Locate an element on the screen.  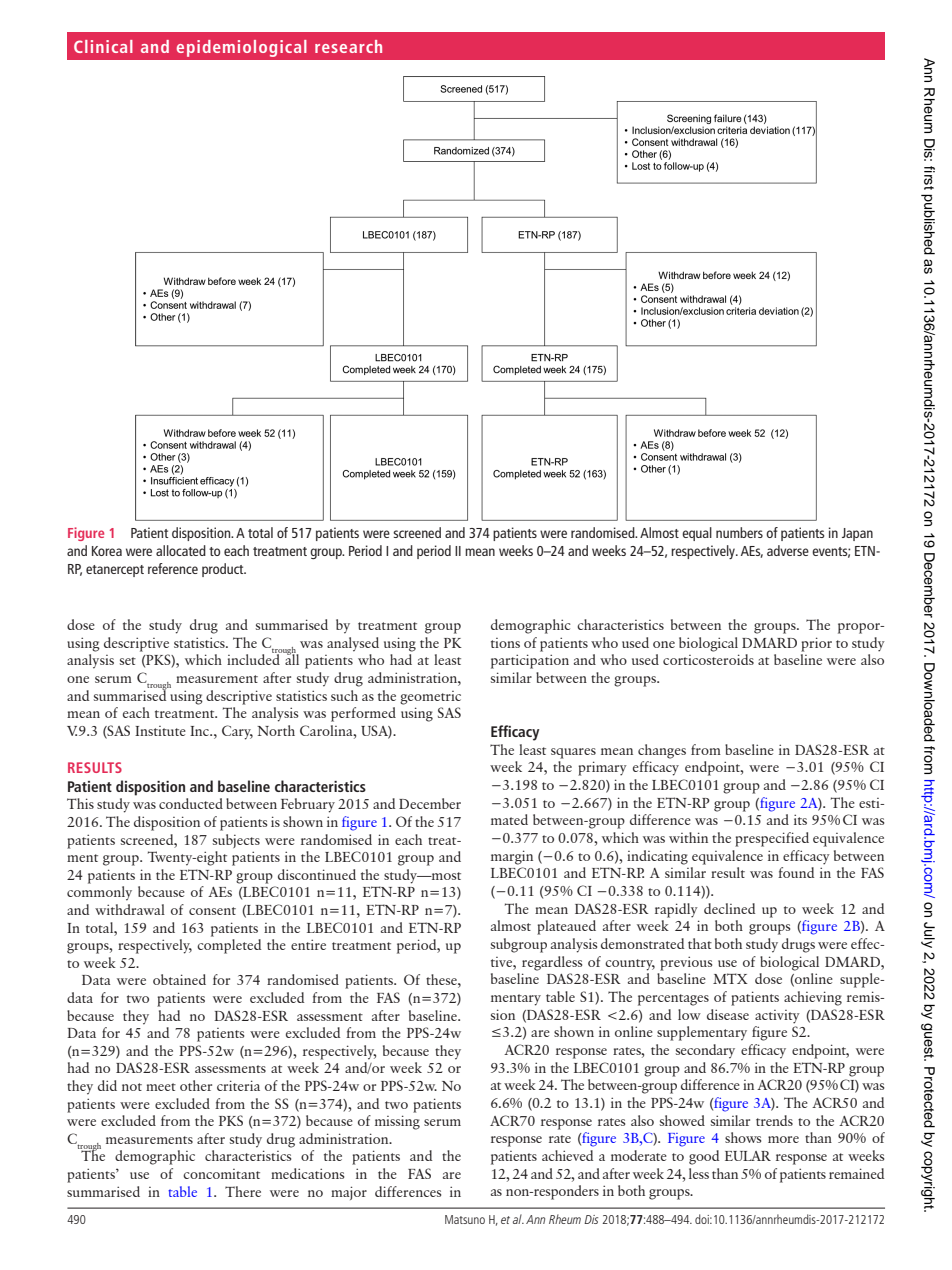
missing is located at coordinates (397, 1122).
